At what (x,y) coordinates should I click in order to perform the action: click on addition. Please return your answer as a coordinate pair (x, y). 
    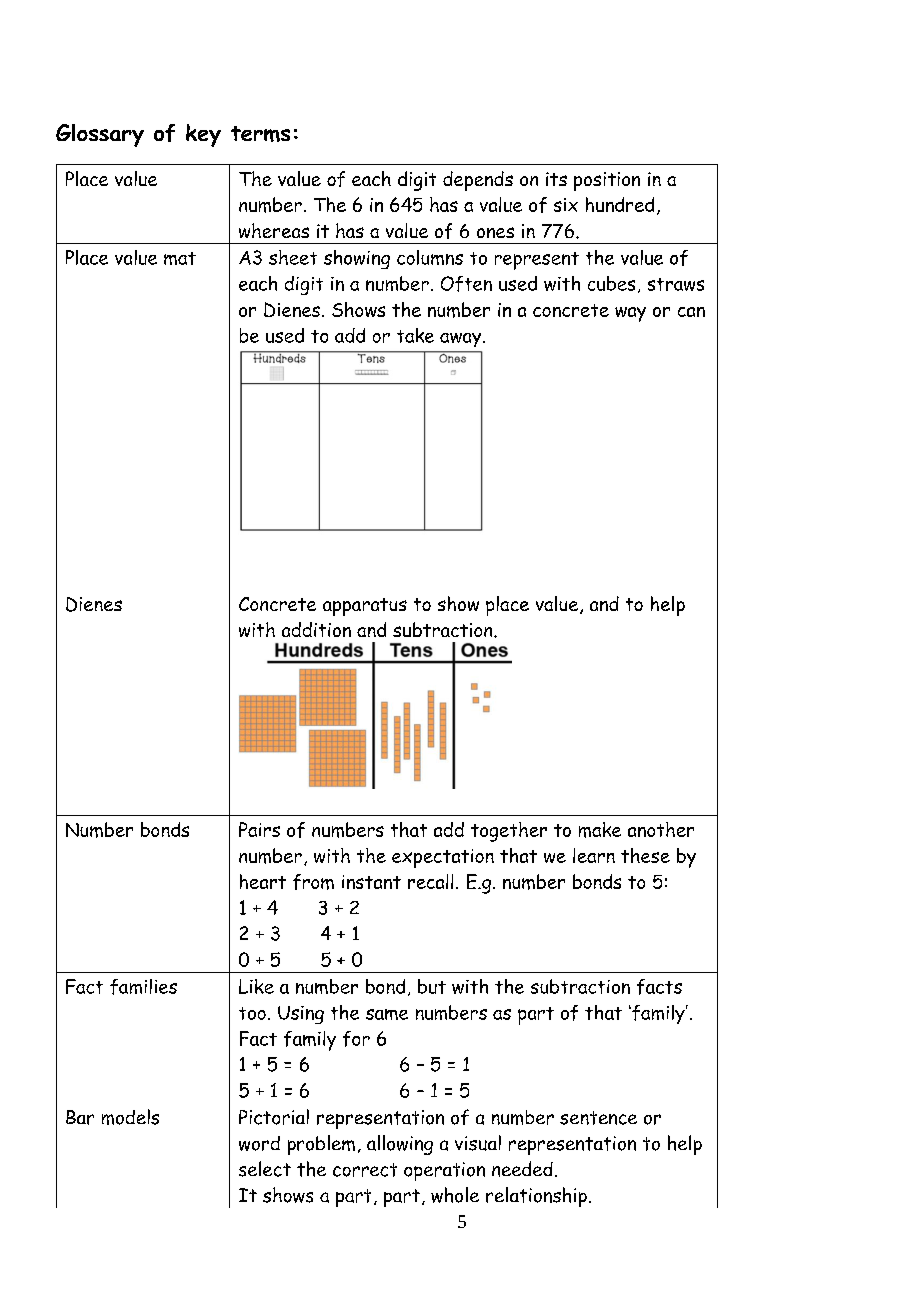
    Looking at the image, I should click on (316, 629).
